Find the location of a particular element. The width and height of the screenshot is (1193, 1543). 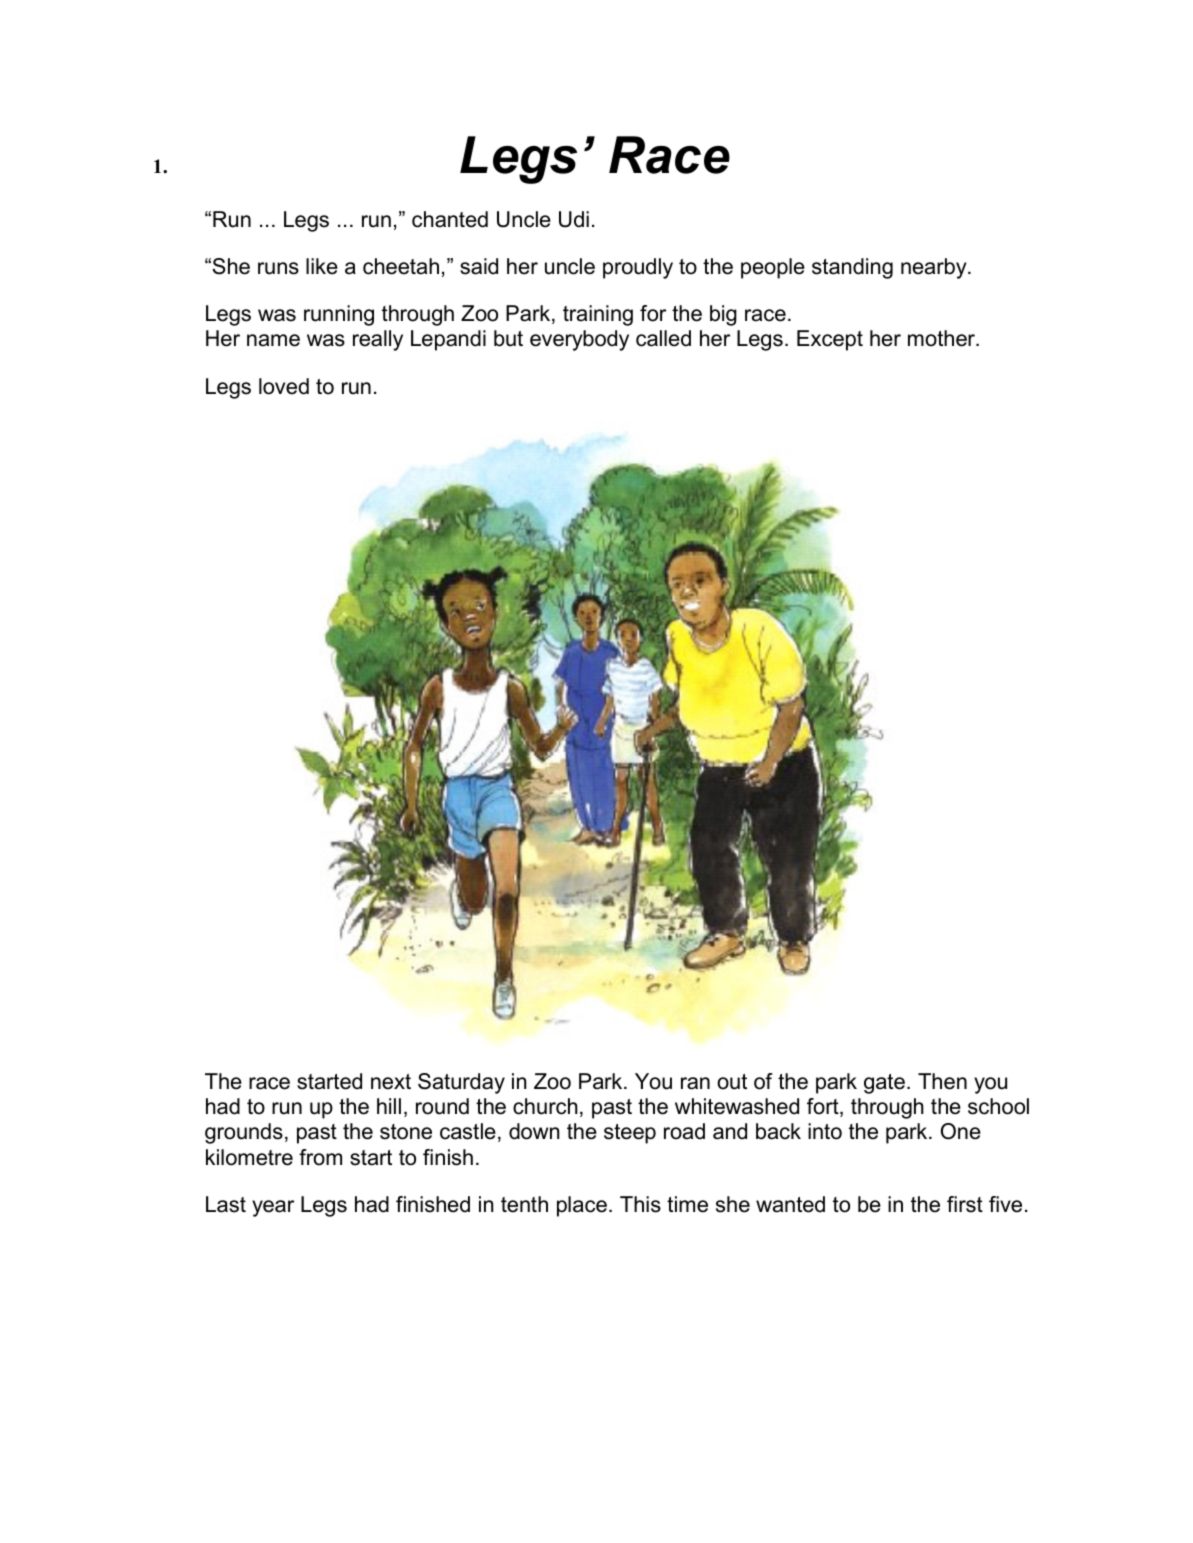

mother is located at coordinates (943, 338).
